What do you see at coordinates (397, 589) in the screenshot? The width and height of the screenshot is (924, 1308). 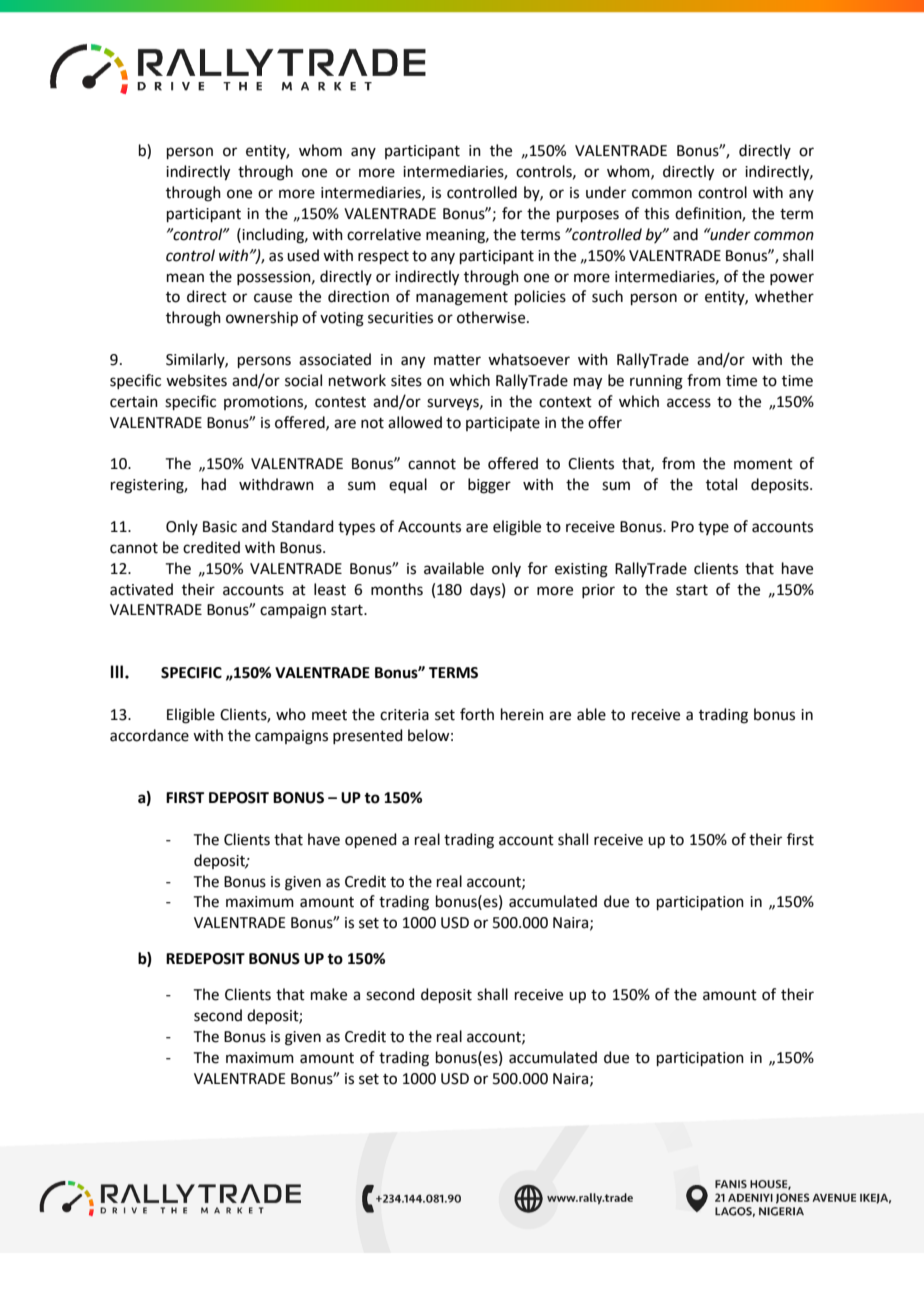 I see `months` at bounding box center [397, 589].
